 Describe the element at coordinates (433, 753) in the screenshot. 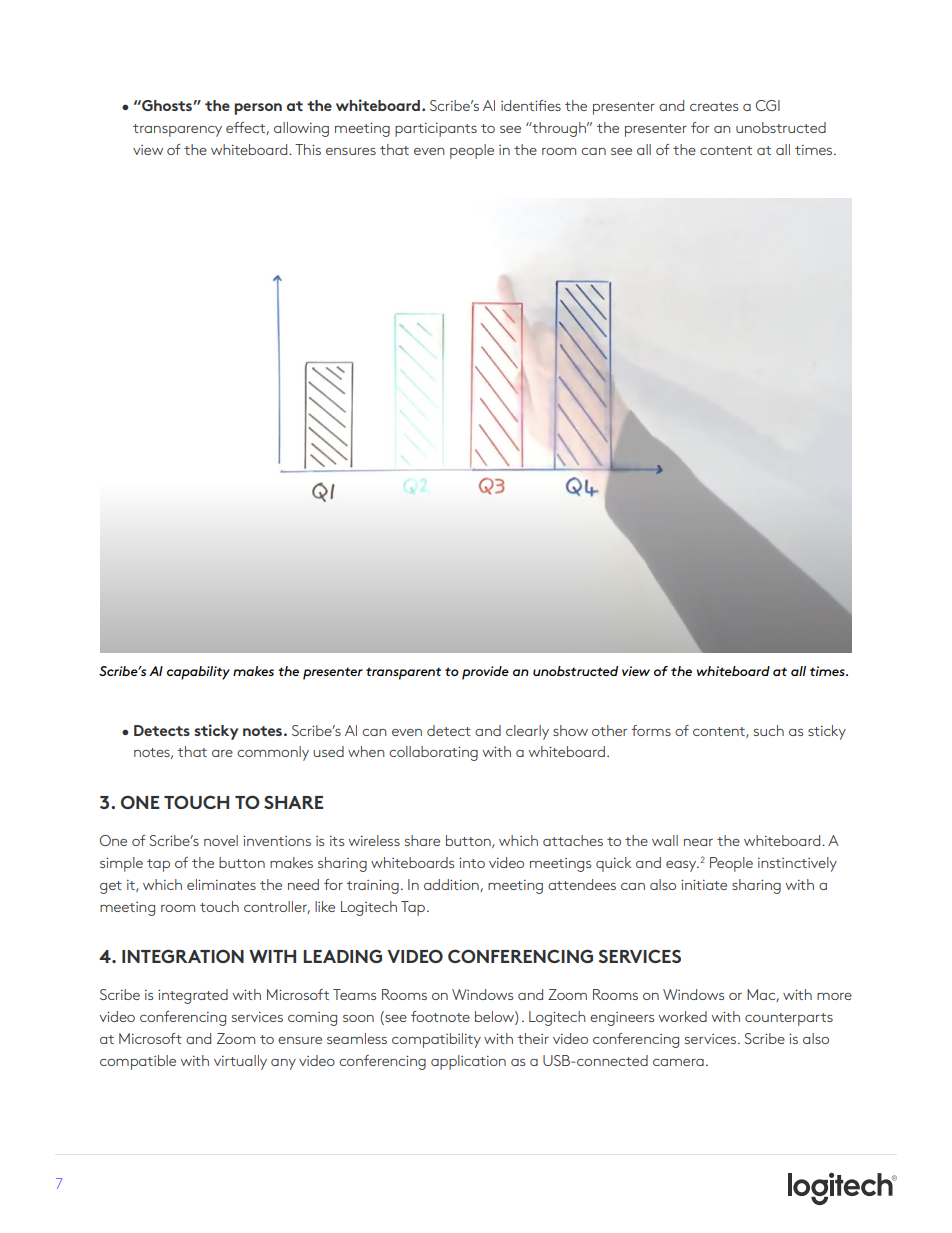

I see `collaborating` at that location.
